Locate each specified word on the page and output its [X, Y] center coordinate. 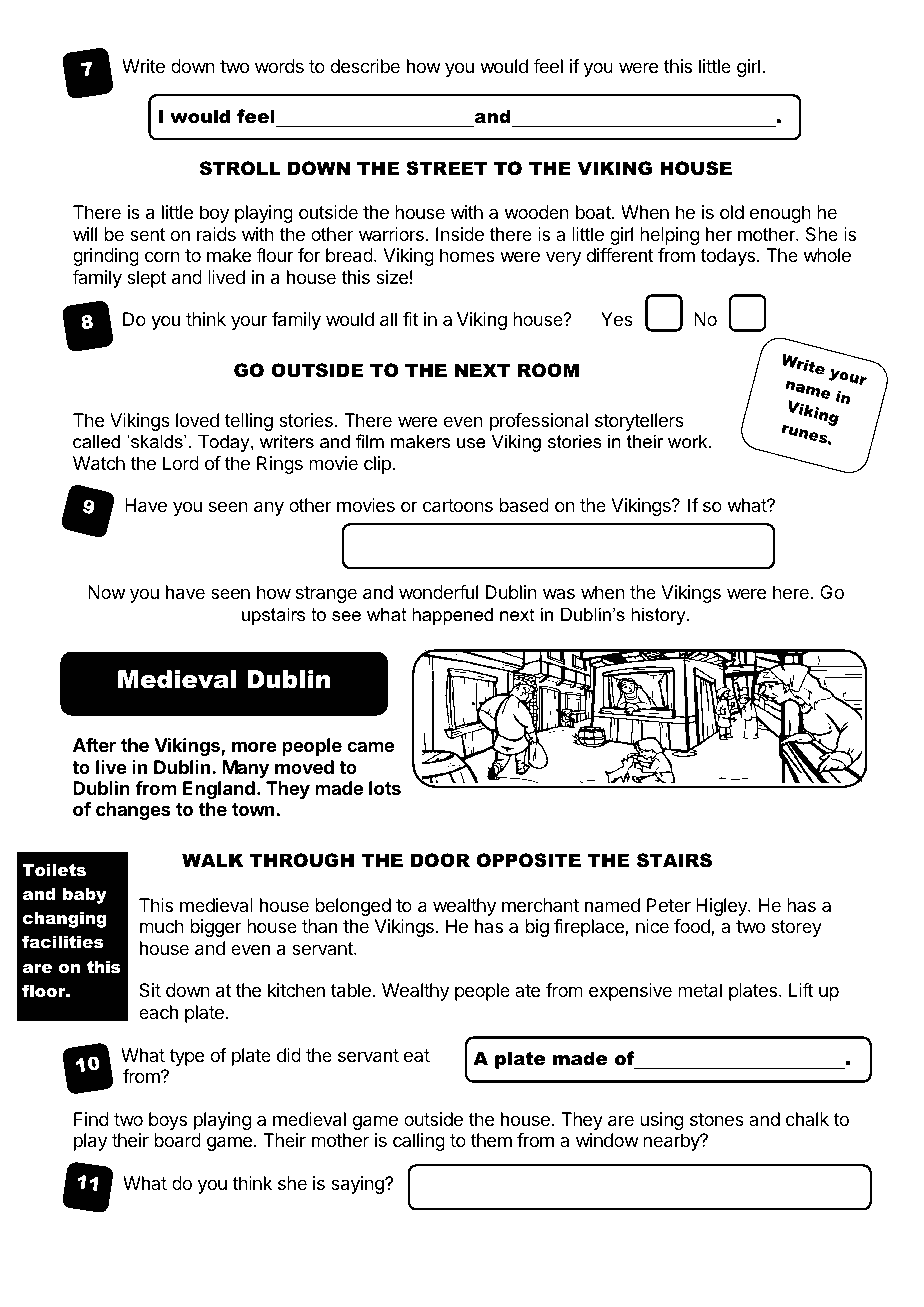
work [689, 441]
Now [106, 592]
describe [365, 66]
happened [452, 616]
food [693, 927]
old [732, 212]
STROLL [239, 168]
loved [197, 420]
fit [410, 319]
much [162, 926]
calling [419, 1142]
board [177, 1140]
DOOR [440, 860]
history [659, 616]
